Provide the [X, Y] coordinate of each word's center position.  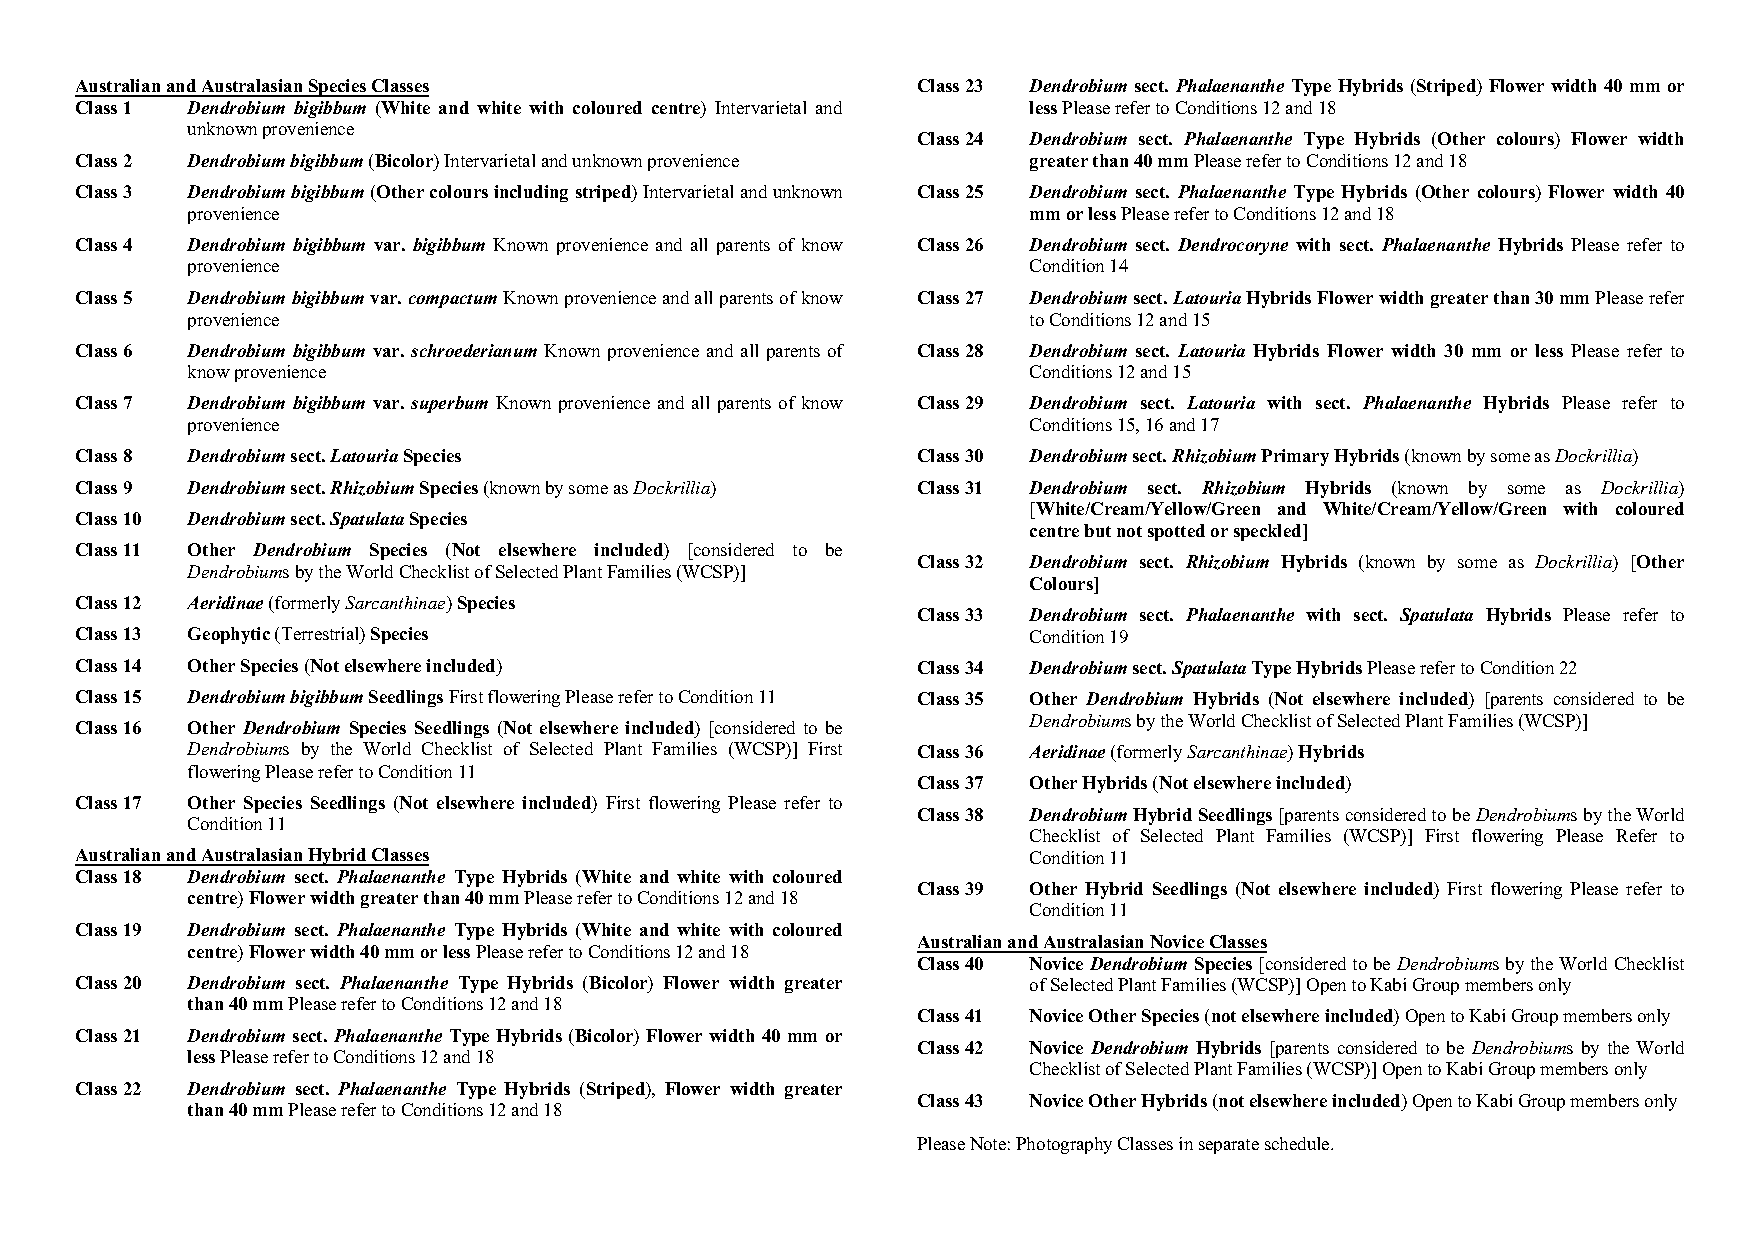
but [1097, 530]
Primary [1295, 457]
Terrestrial [322, 635]
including [531, 193]
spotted [1176, 532]
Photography [1064, 1145]
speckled [1269, 532]
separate [1229, 1146]
